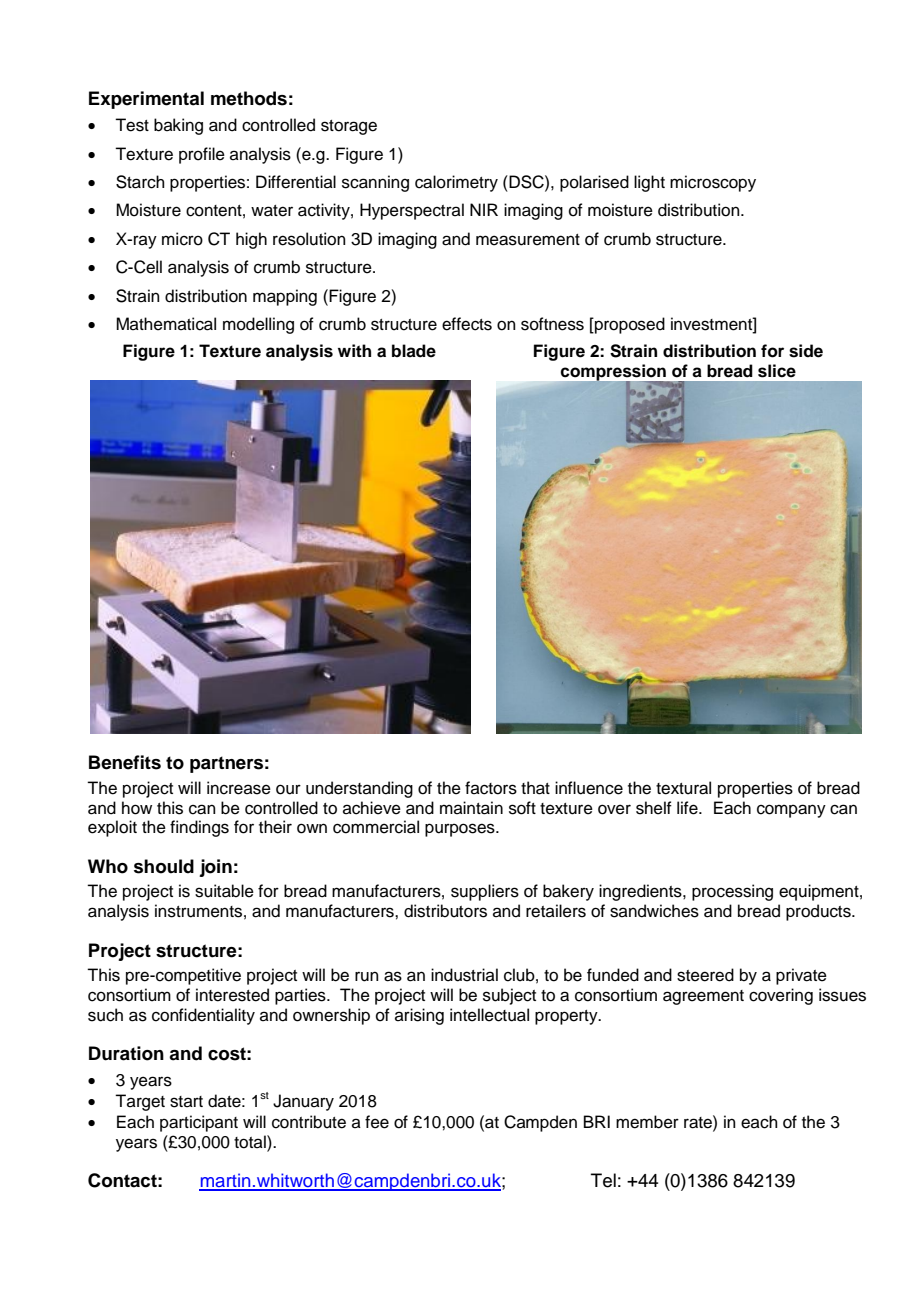  I want to click on slice, so click(777, 371).
